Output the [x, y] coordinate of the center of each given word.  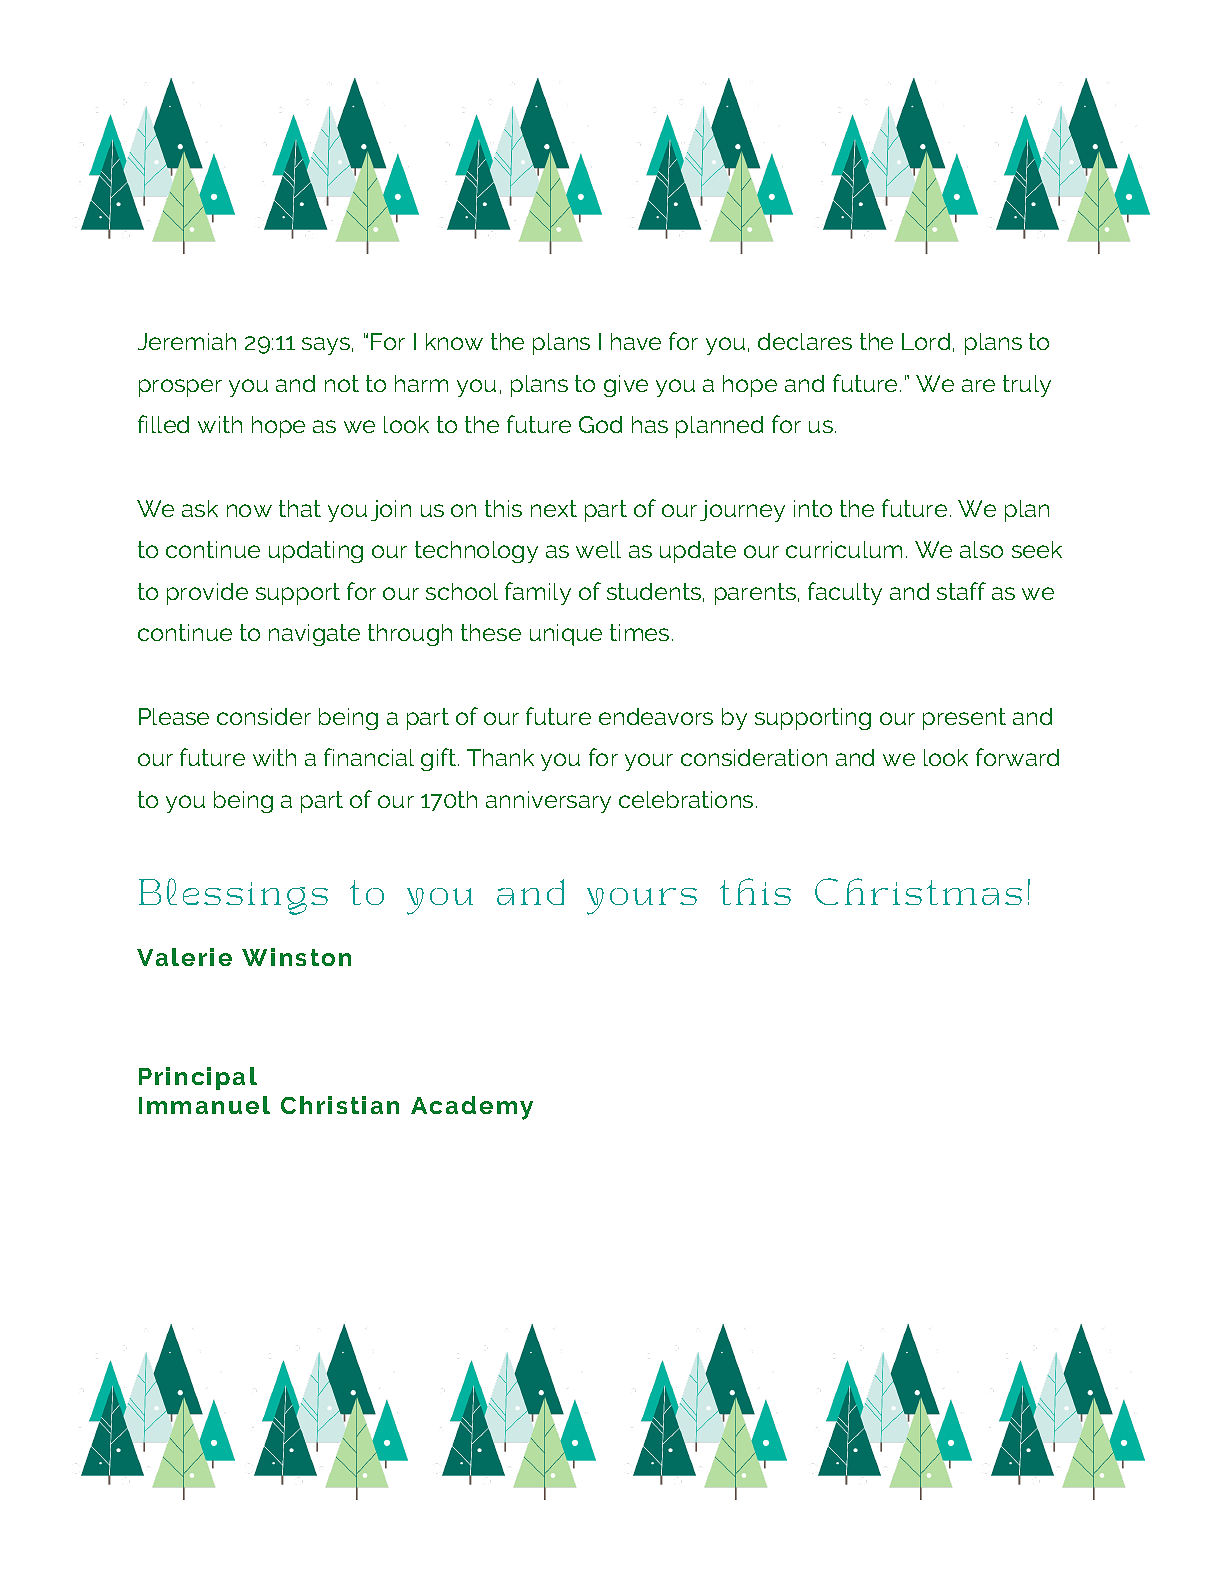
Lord [926, 341]
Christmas [918, 891]
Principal [198, 1078]
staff [961, 591]
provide [207, 594]
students [654, 591]
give [626, 386]
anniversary [548, 802]
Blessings [233, 896]
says [326, 346]
